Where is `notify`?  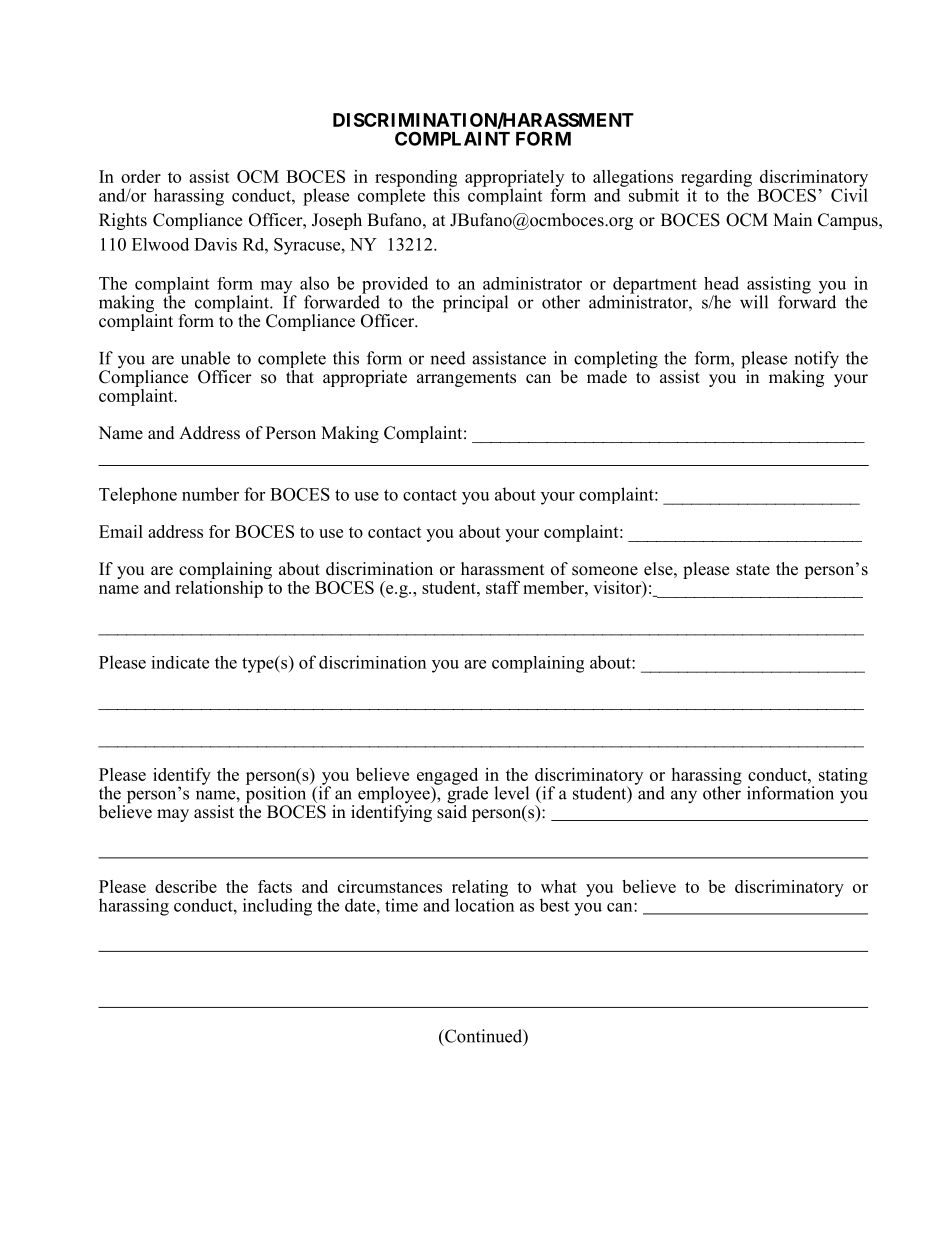
notify is located at coordinates (815, 361).
